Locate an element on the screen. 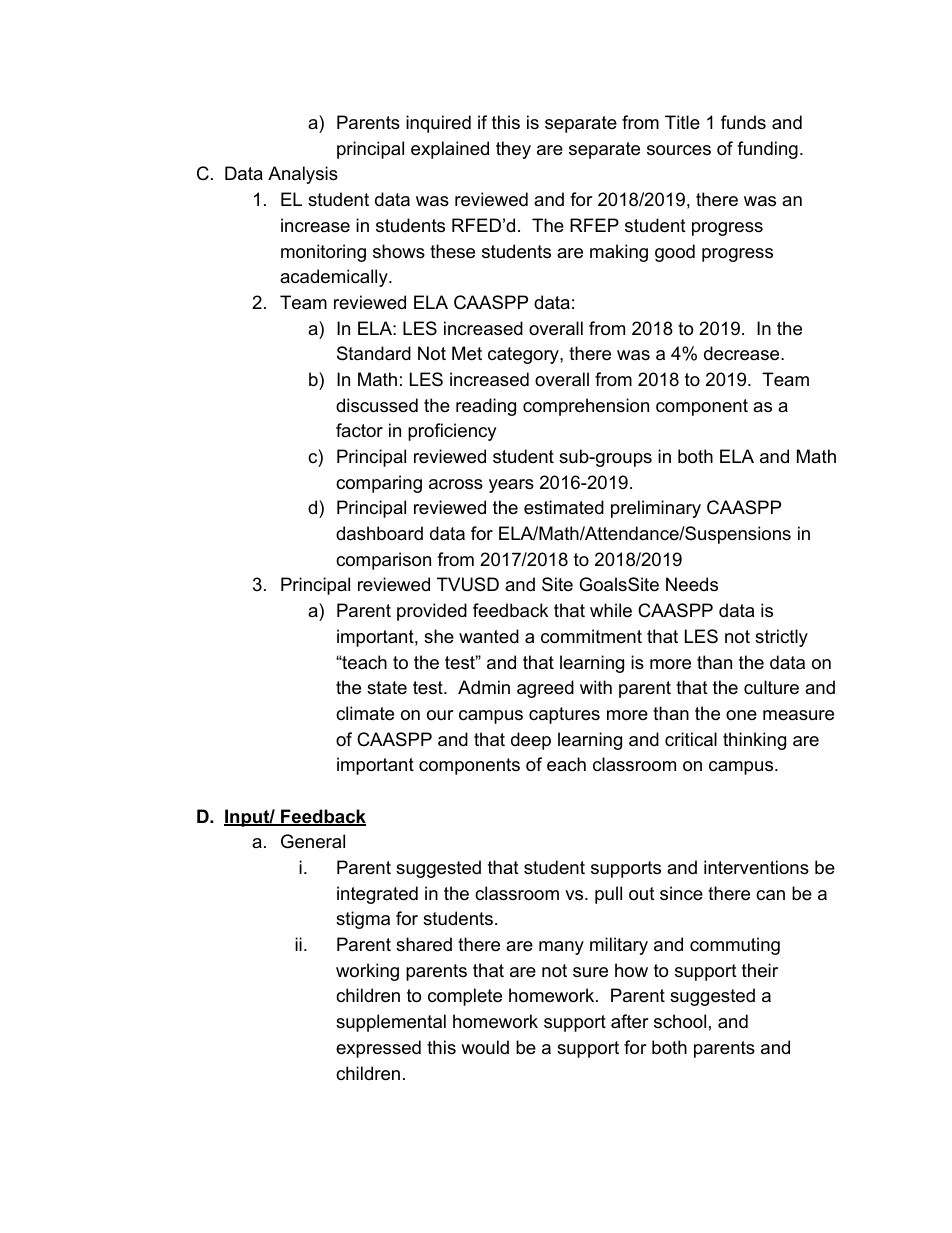  deep is located at coordinates (531, 741).
